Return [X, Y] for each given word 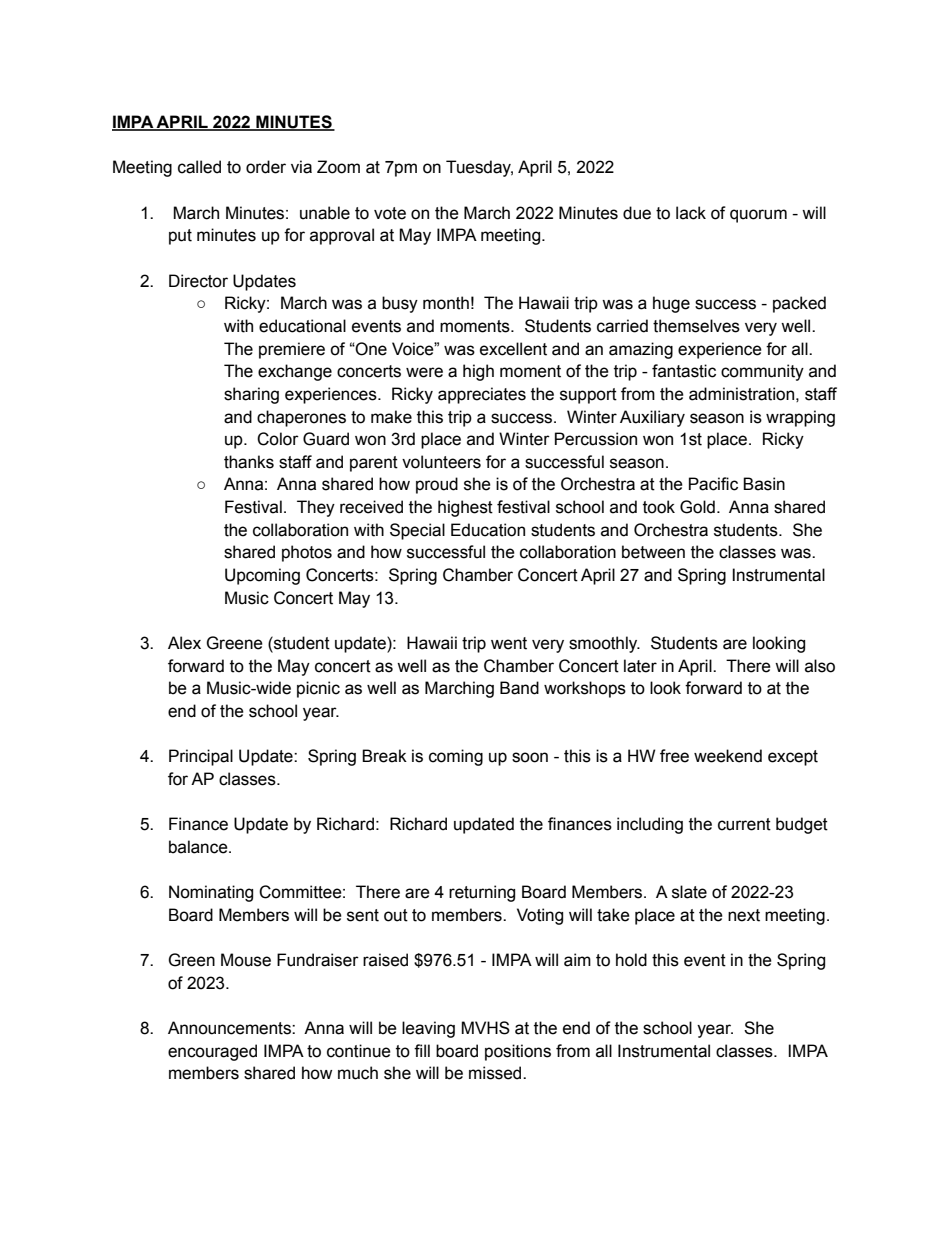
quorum [758, 216]
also [820, 666]
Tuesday [479, 168]
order [266, 167]
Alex [184, 643]
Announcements [230, 1028]
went [509, 643]
